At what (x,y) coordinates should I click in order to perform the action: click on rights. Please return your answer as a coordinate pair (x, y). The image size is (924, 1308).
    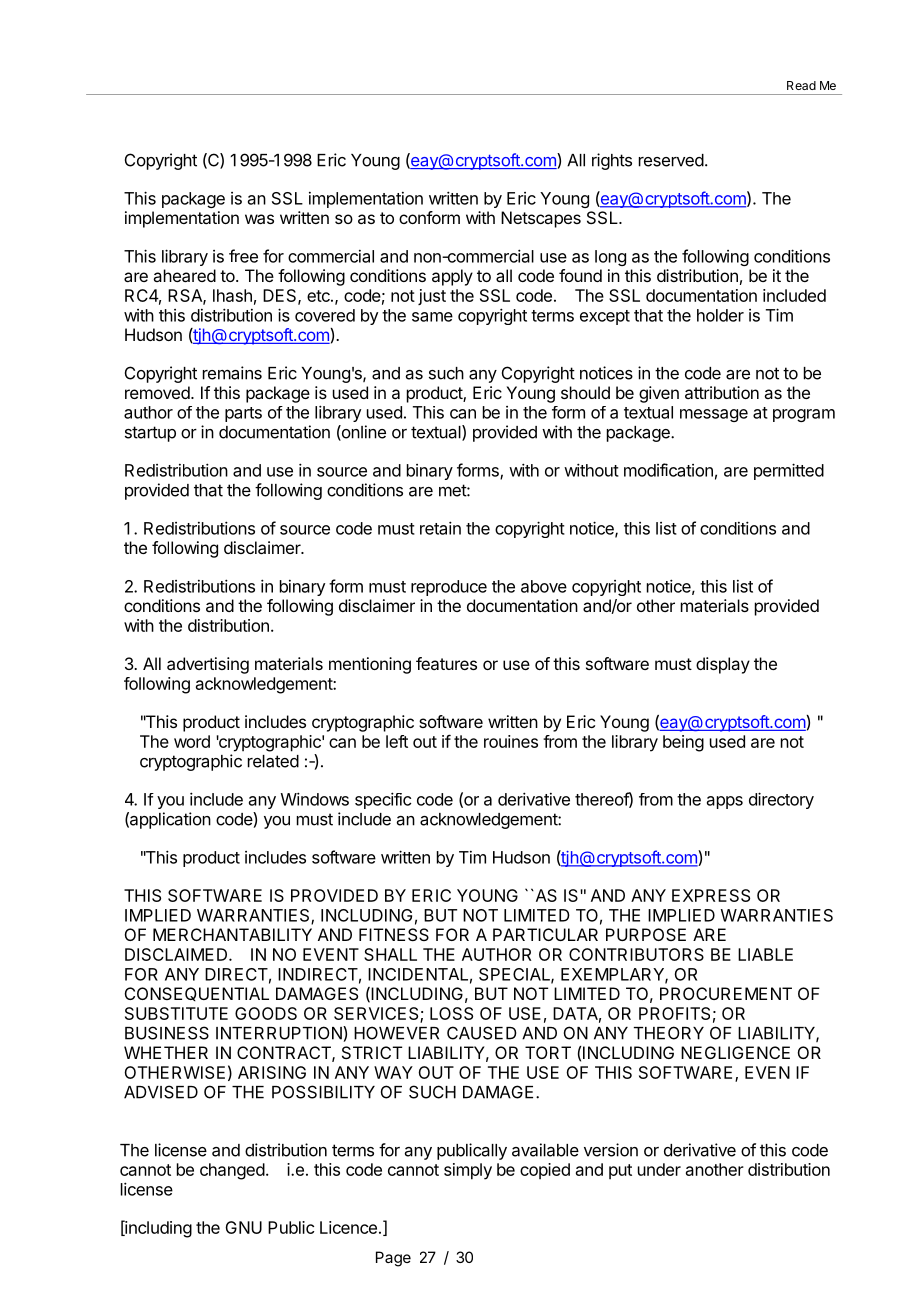
    Looking at the image, I should click on (612, 161).
